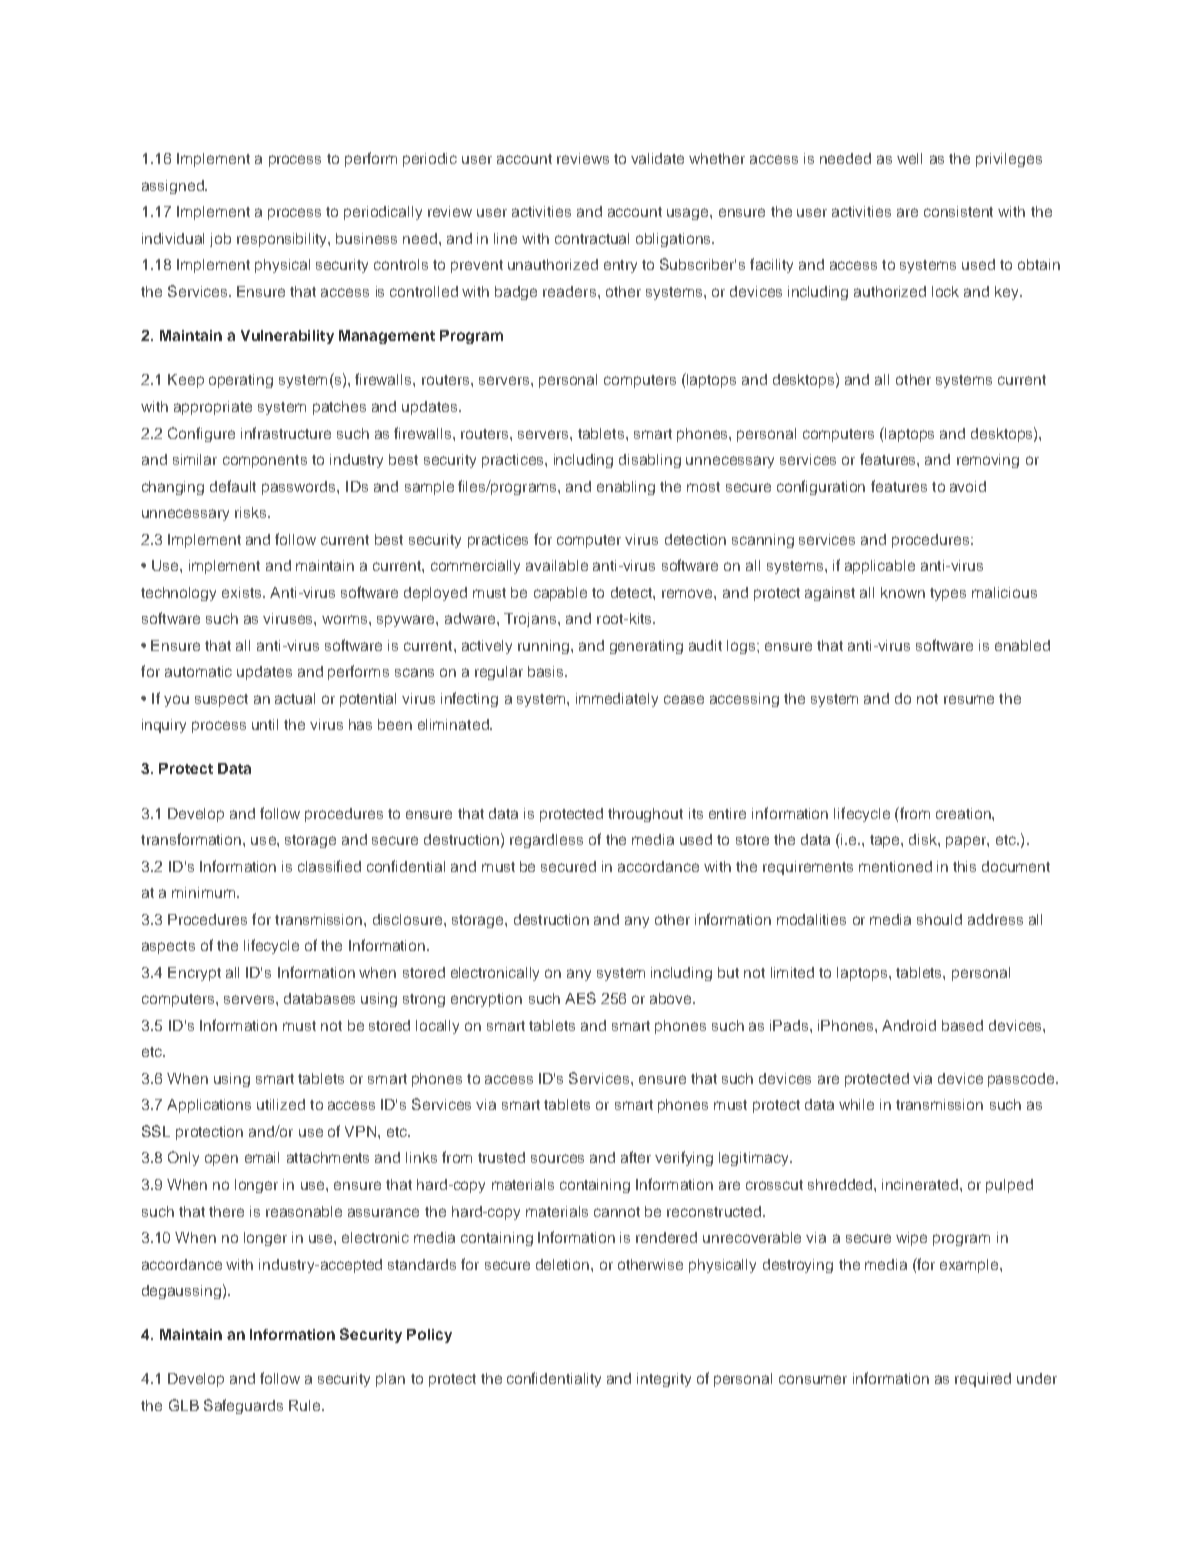  Describe the element at coordinates (958, 211) in the screenshot. I see `consistent` at that location.
